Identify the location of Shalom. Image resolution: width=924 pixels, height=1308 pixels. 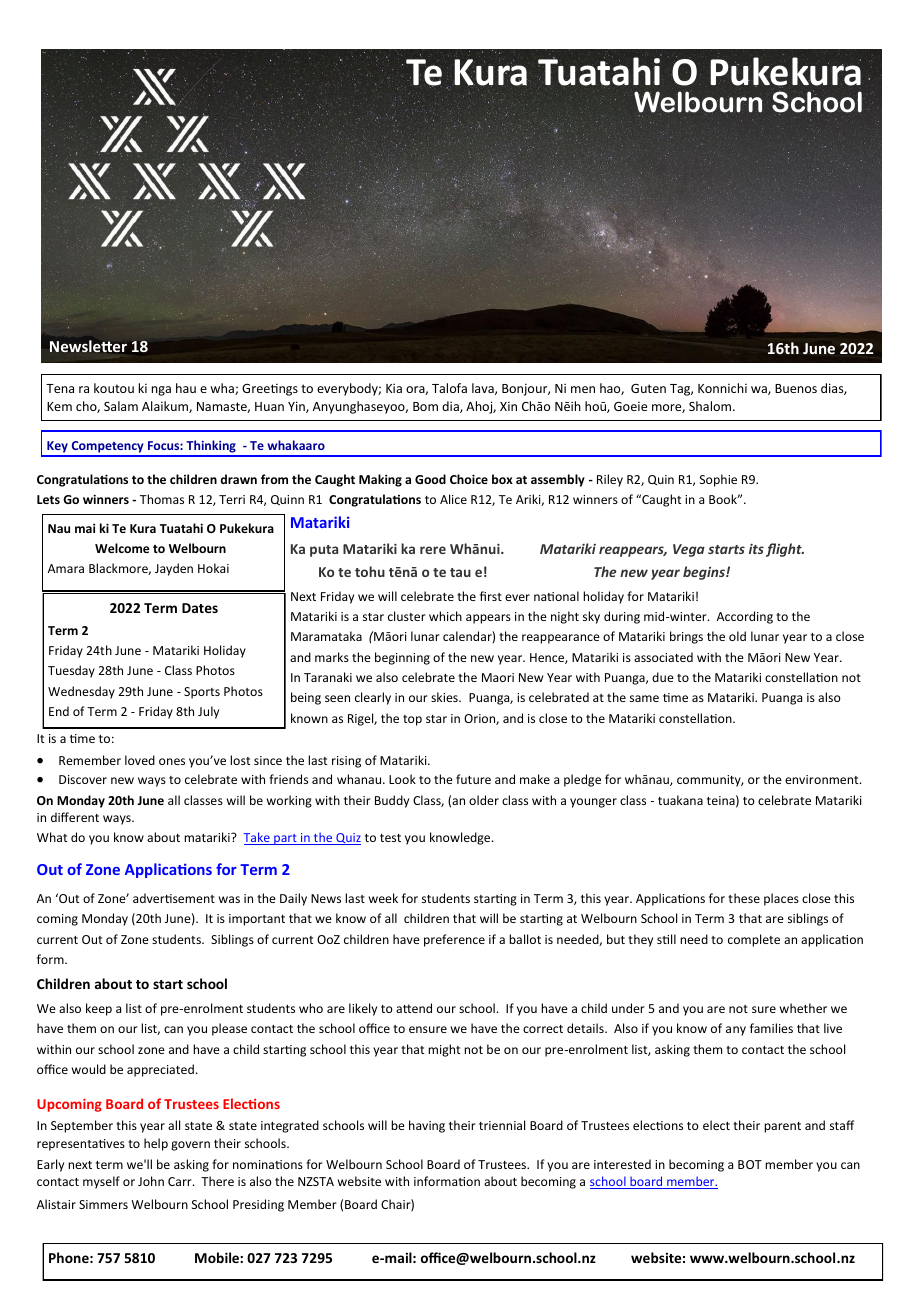
(710, 406).
